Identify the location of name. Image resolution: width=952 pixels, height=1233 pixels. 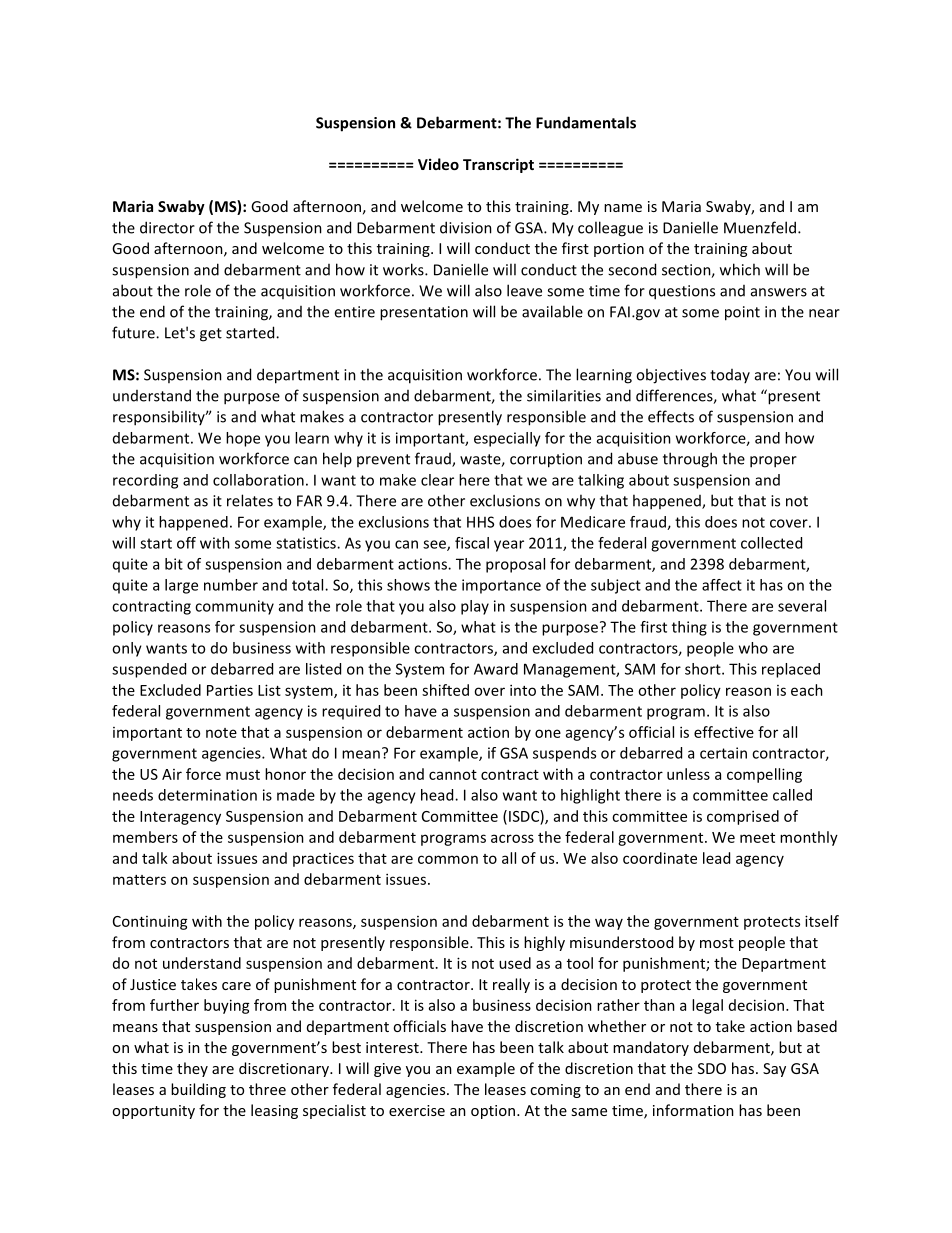
(623, 208).
